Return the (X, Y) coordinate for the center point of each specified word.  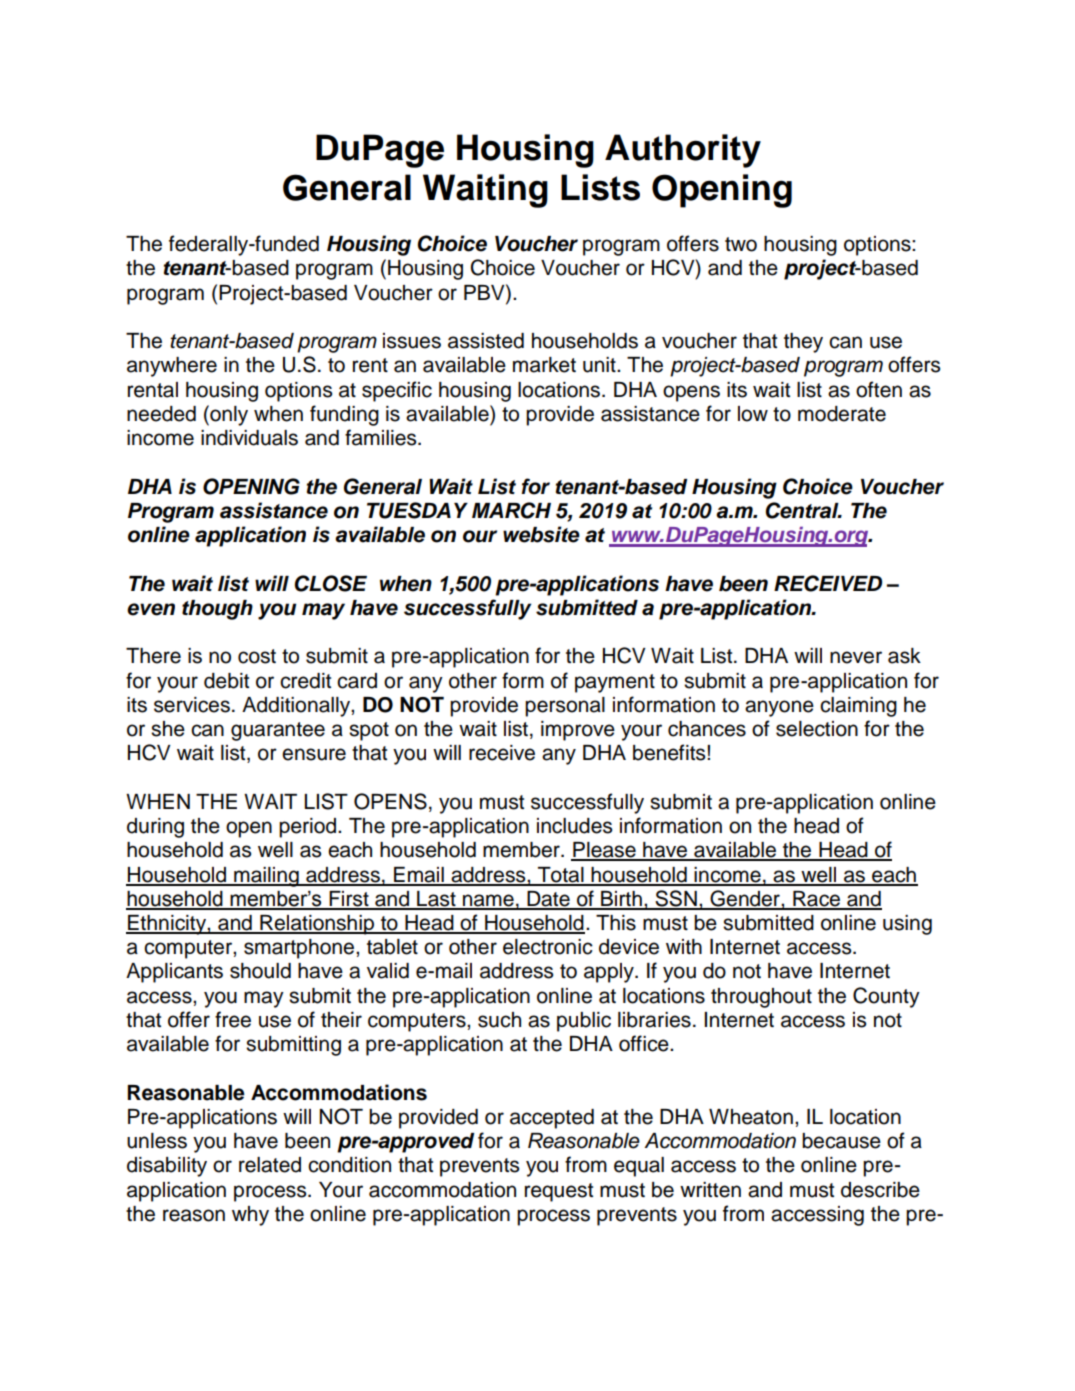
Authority (683, 151)
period (309, 828)
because (841, 1141)
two (741, 244)
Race (817, 900)
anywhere (172, 367)
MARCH (511, 510)
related (270, 1165)
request (559, 1192)
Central (803, 510)
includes (574, 826)
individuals (249, 438)
